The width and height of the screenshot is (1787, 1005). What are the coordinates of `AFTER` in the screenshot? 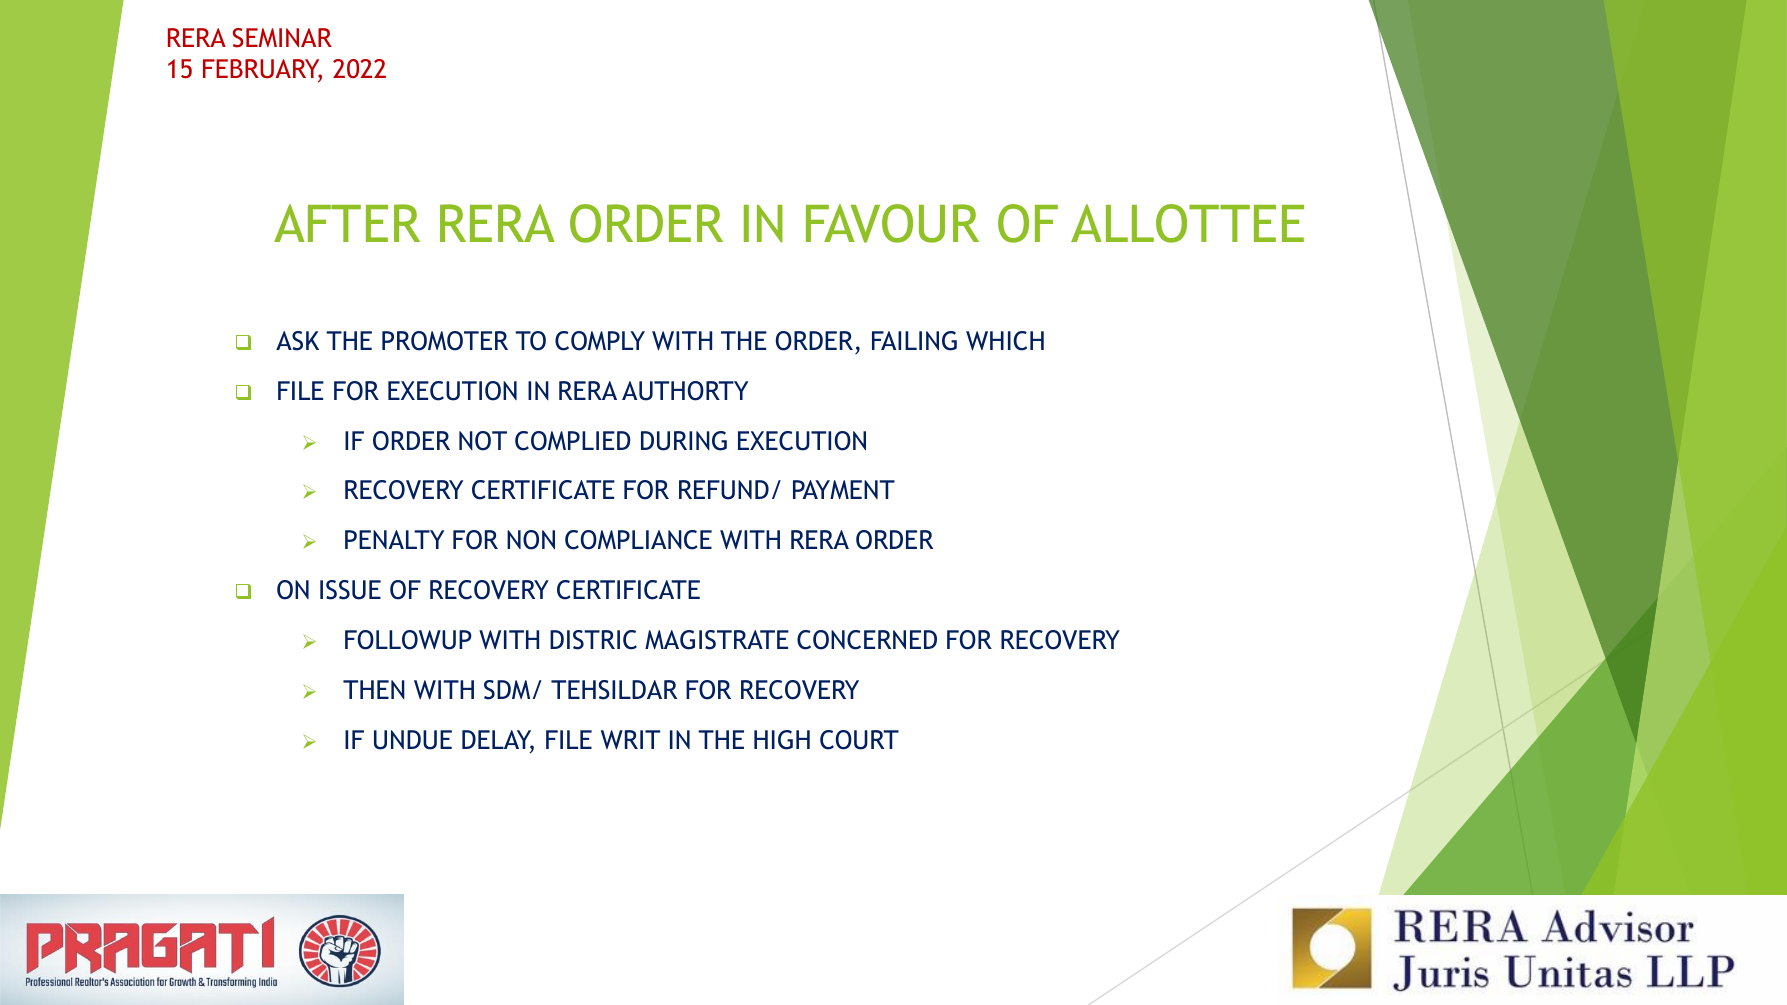 It's located at (347, 223).
